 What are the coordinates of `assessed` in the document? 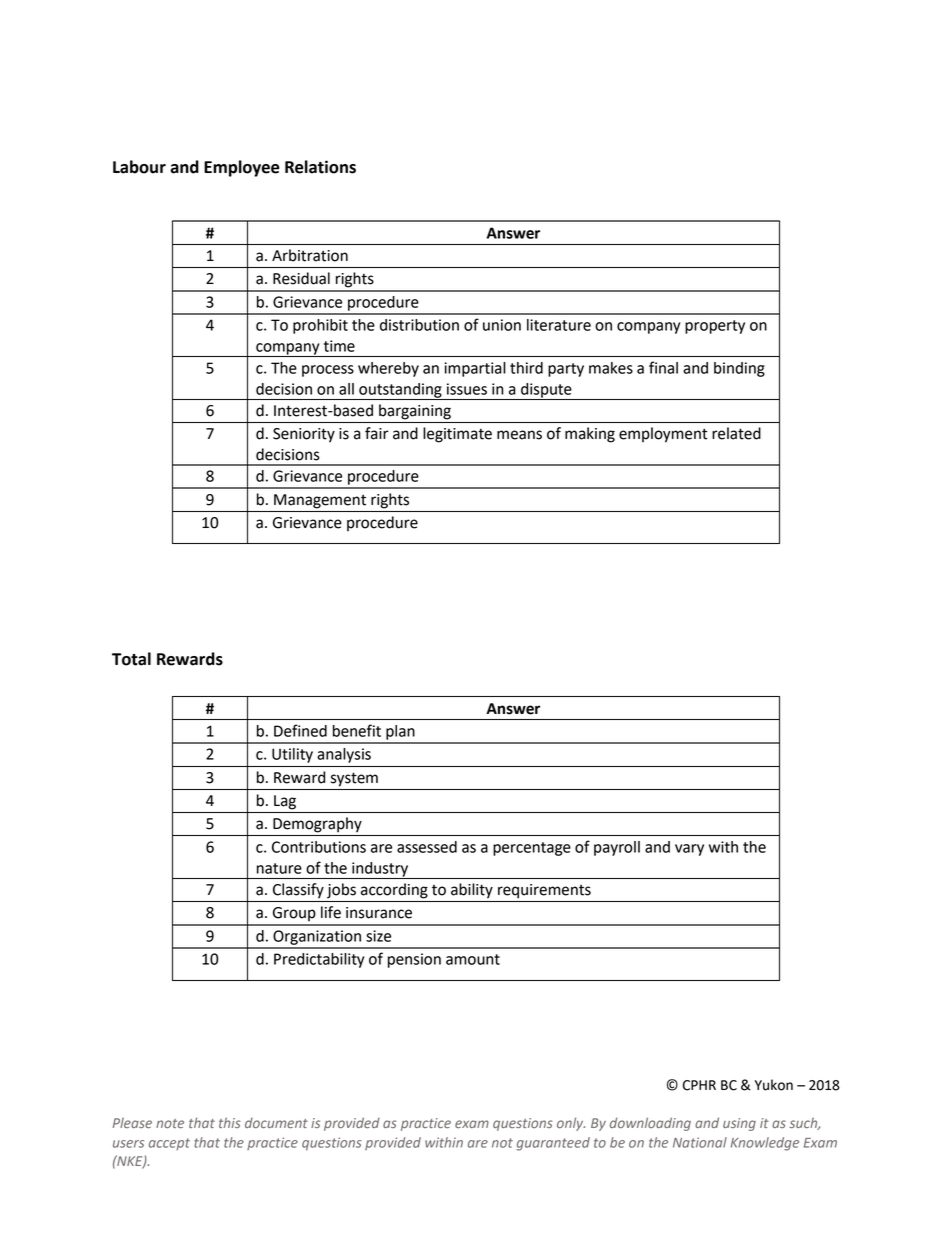 It's located at (427, 847).
